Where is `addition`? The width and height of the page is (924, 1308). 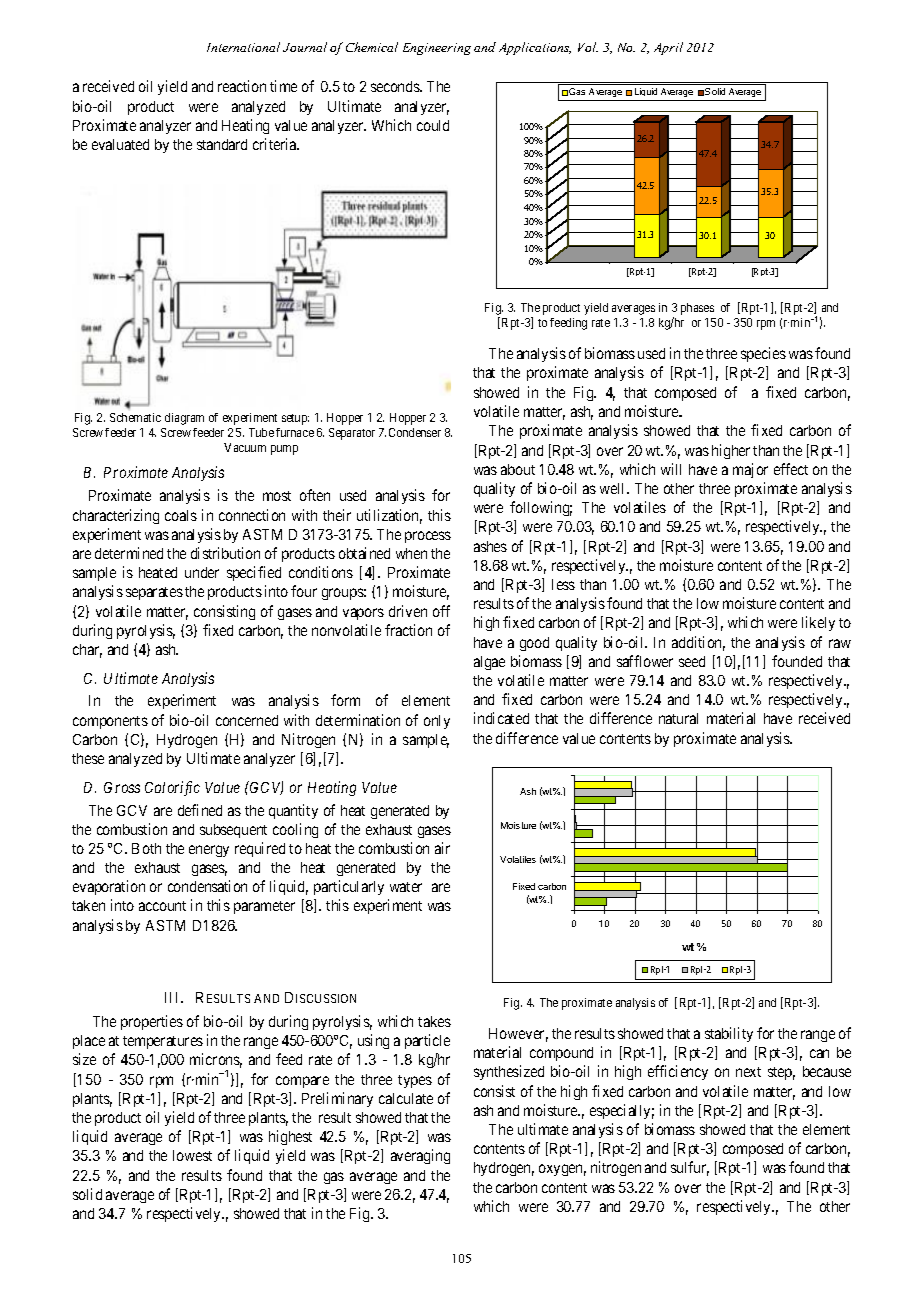 addition is located at coordinates (698, 643).
